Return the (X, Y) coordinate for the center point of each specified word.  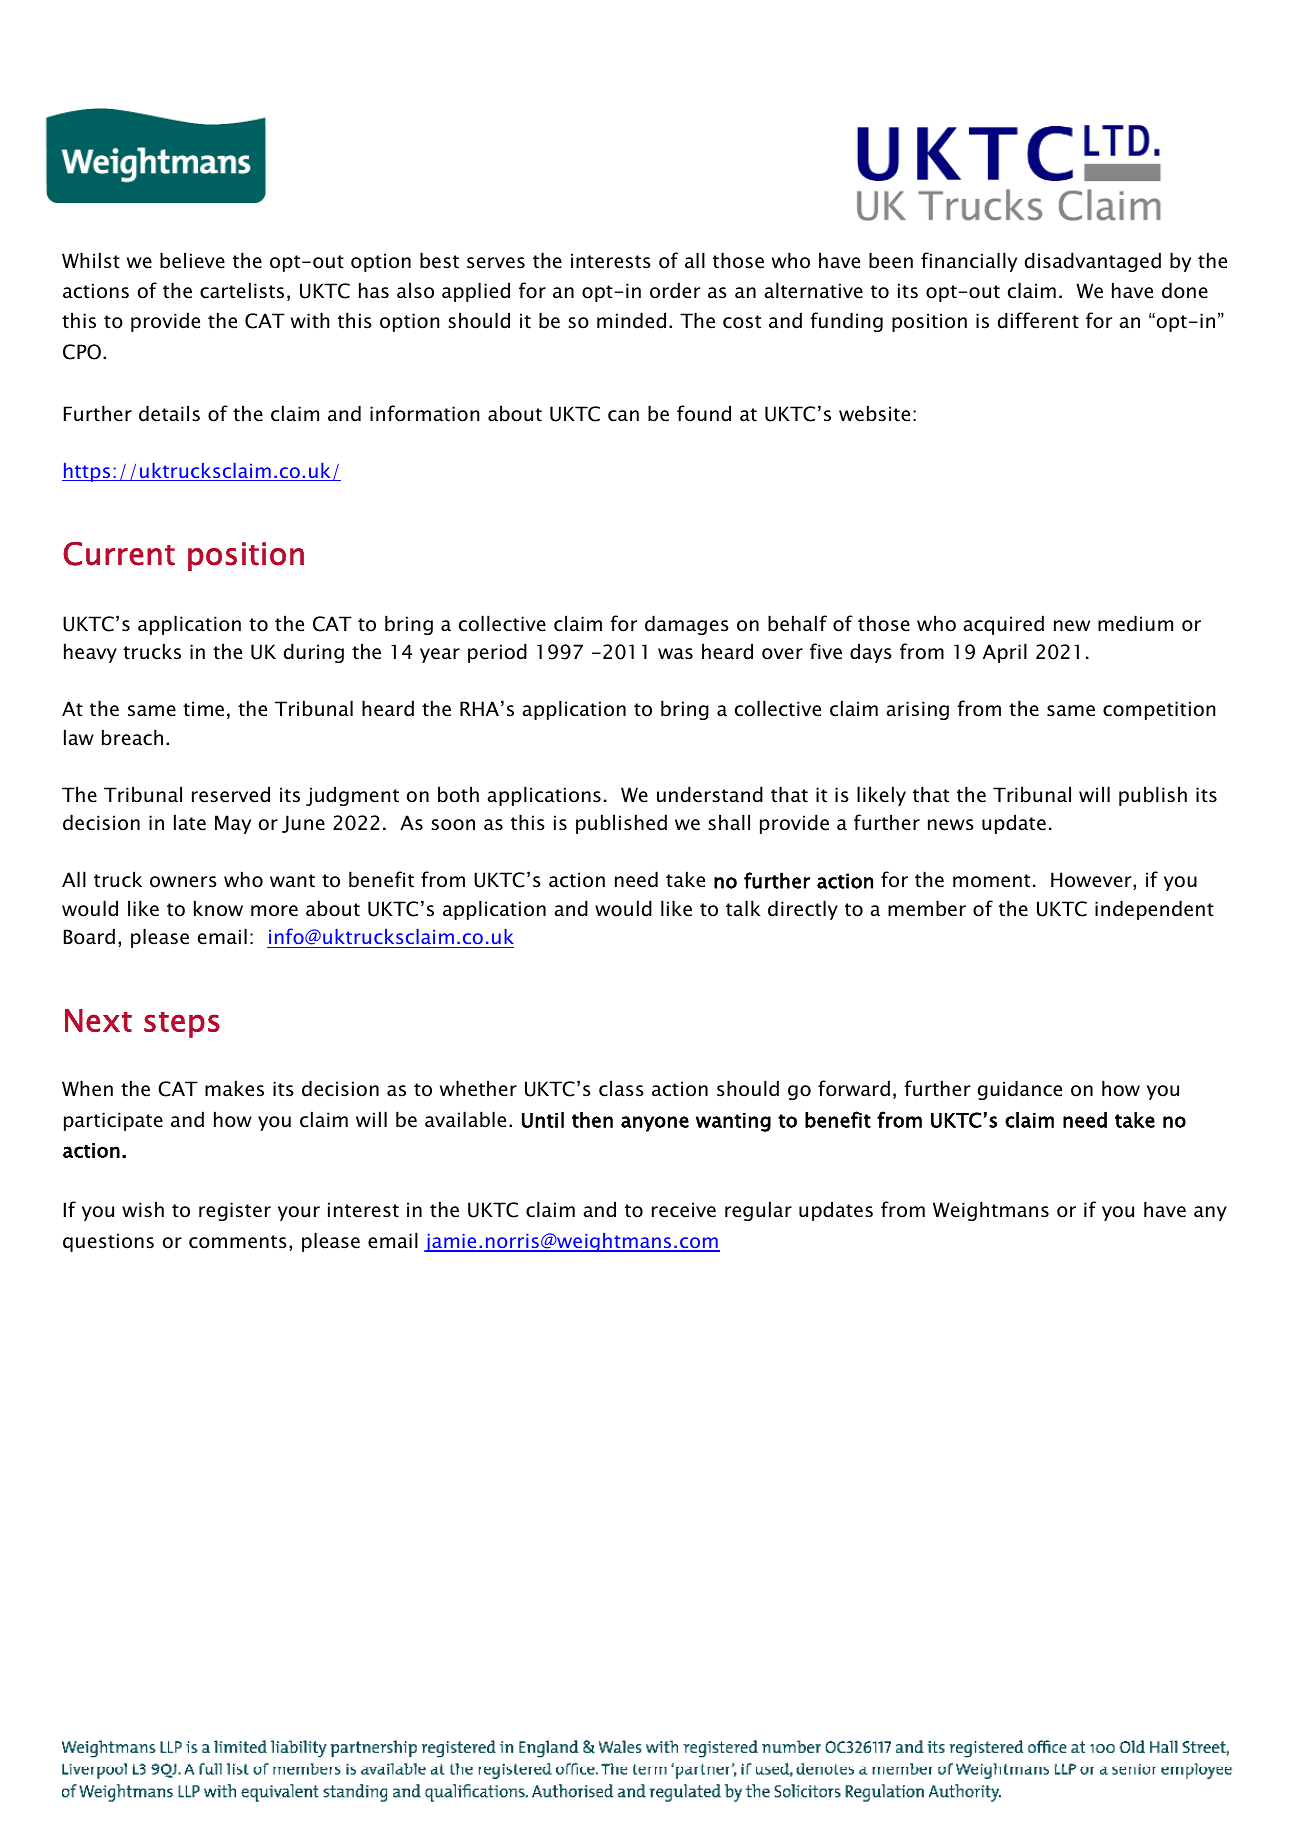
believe (192, 260)
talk (743, 908)
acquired (1003, 625)
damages (687, 625)
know (218, 908)
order (675, 290)
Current (119, 554)
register (235, 1211)
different (1038, 320)
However (1092, 881)
